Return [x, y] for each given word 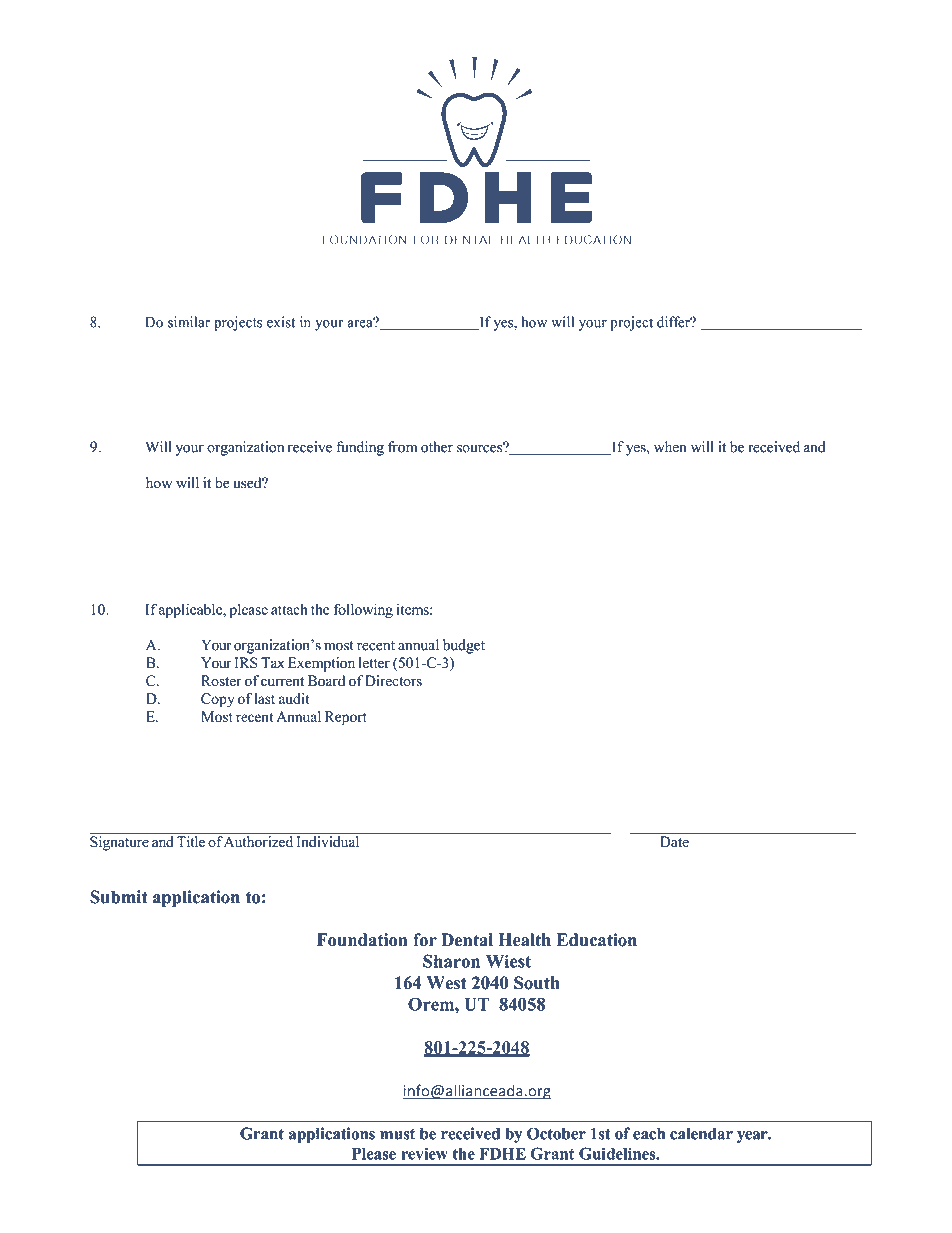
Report [346, 718]
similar [189, 322]
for [425, 940]
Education [597, 940]
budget [464, 646]
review [424, 1153]
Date [674, 842]
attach [289, 609]
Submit [119, 897]
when [670, 447]
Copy [218, 700]
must [397, 1134]
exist [281, 322]
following [363, 610]
